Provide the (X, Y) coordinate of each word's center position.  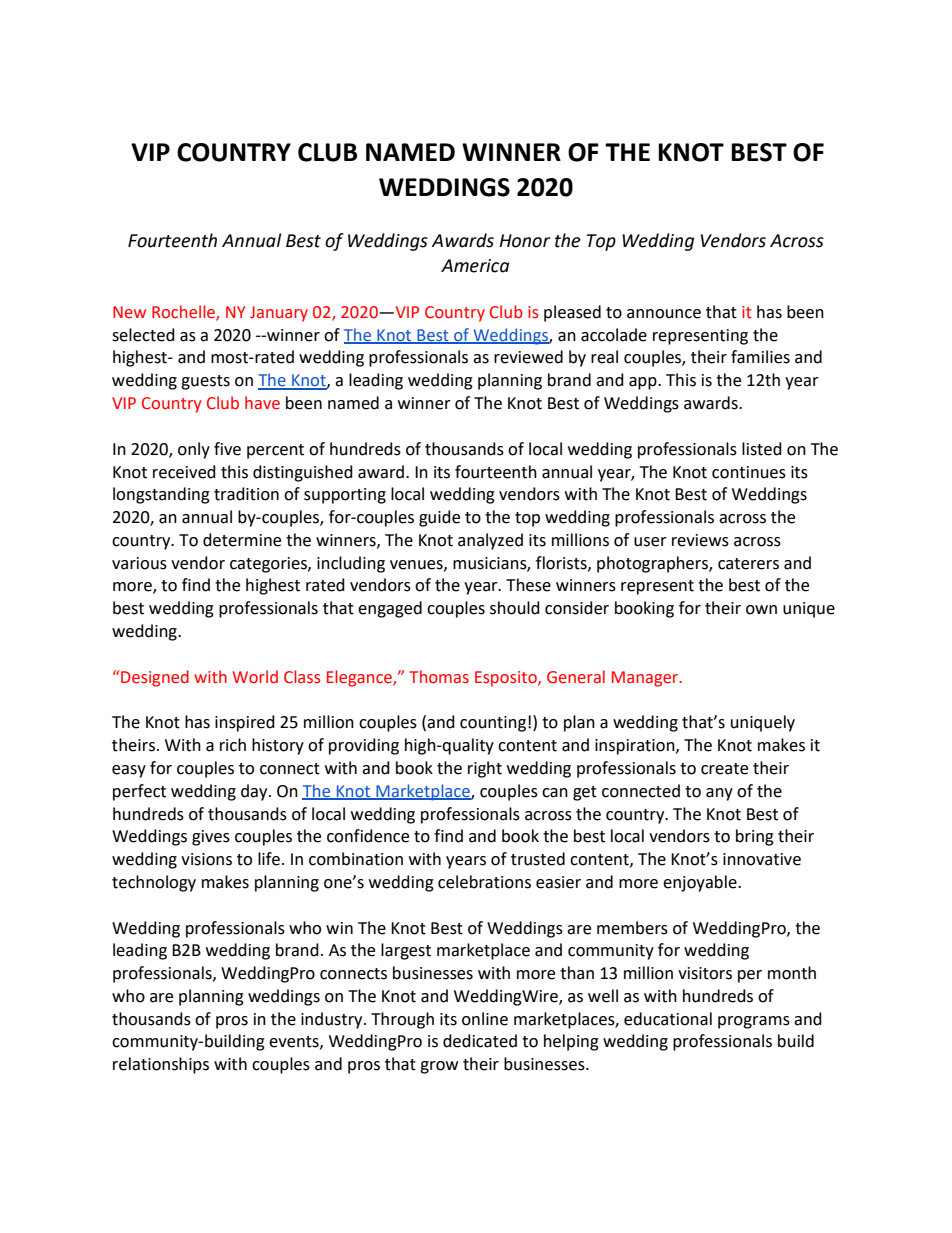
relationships (161, 1065)
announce (664, 314)
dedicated (480, 1041)
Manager (646, 679)
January (279, 314)
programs (754, 1022)
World (255, 677)
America (475, 266)
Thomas (439, 677)
